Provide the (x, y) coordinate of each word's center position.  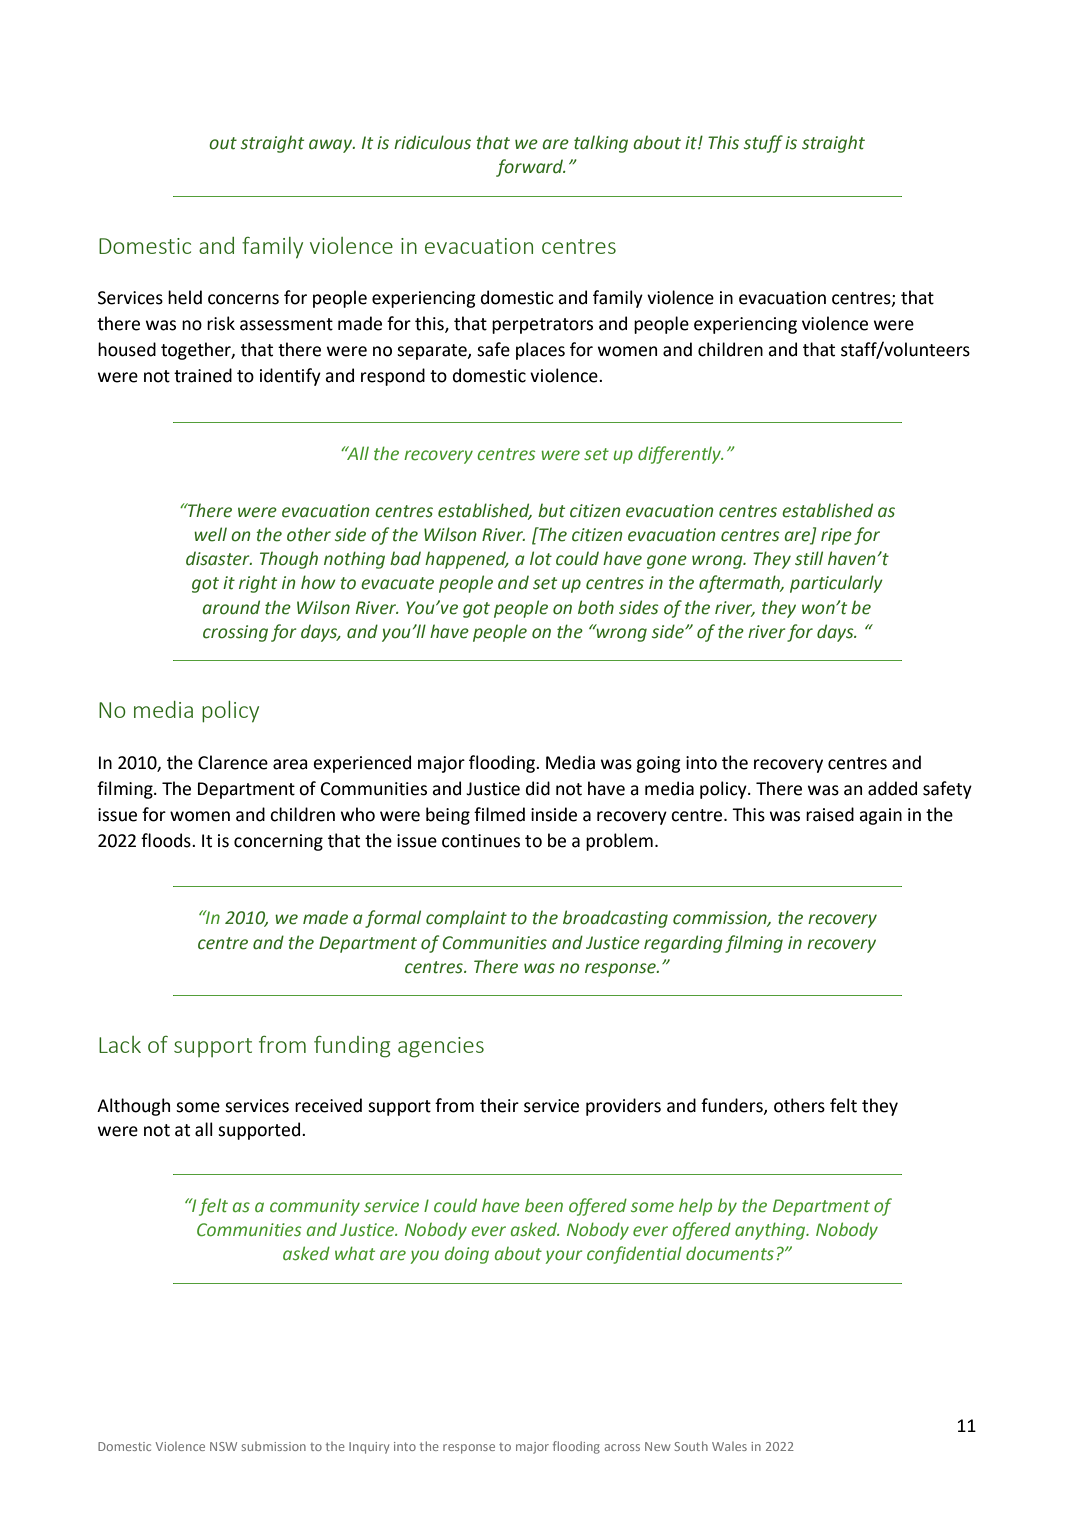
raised (830, 814)
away (332, 146)
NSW (223, 1446)
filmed (499, 814)
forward (531, 168)
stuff (763, 144)
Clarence (233, 762)
